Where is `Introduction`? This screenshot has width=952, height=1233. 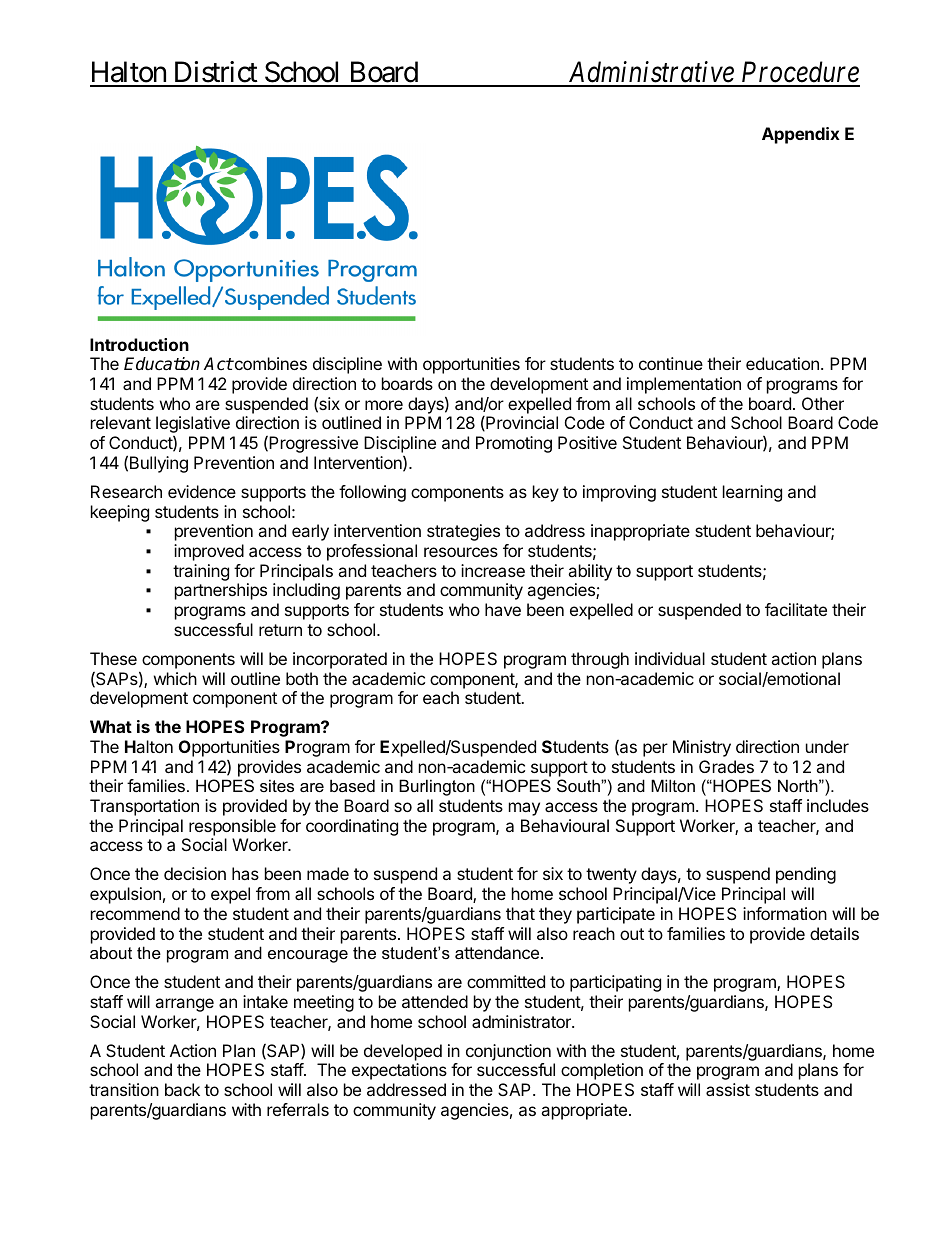 Introduction is located at coordinates (139, 344).
